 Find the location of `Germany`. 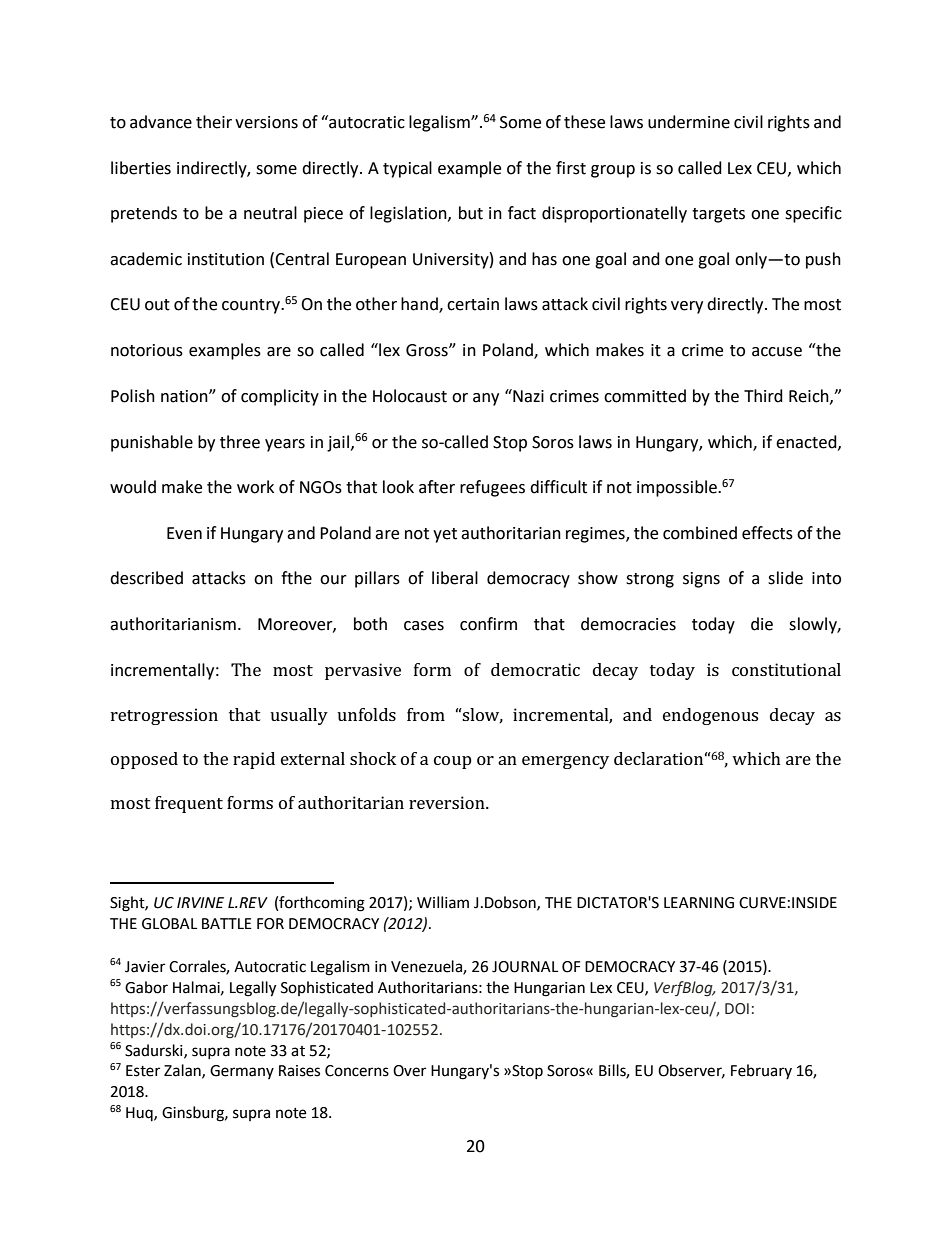

Germany is located at coordinates (242, 1072).
